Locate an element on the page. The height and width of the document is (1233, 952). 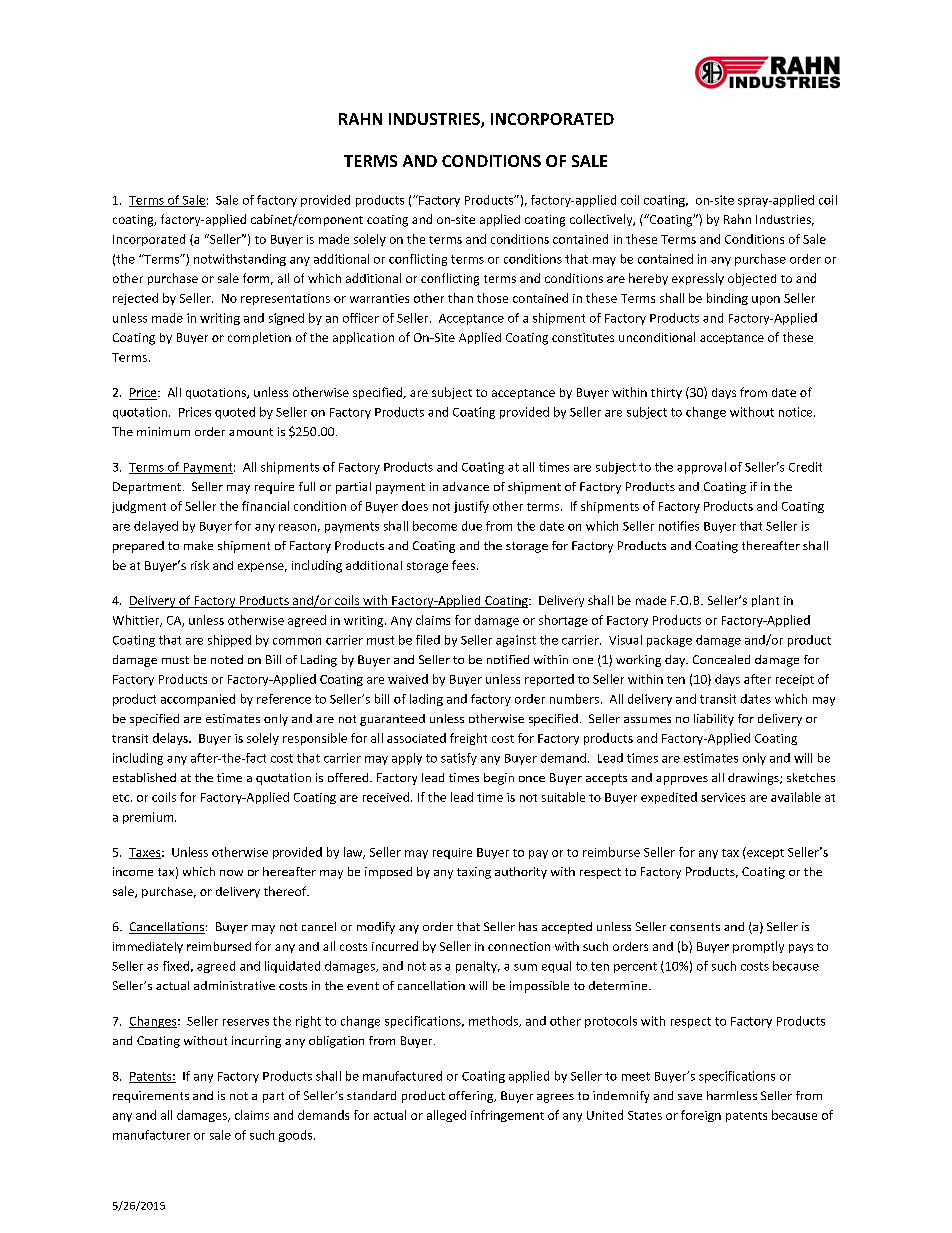
now is located at coordinates (231, 873).
